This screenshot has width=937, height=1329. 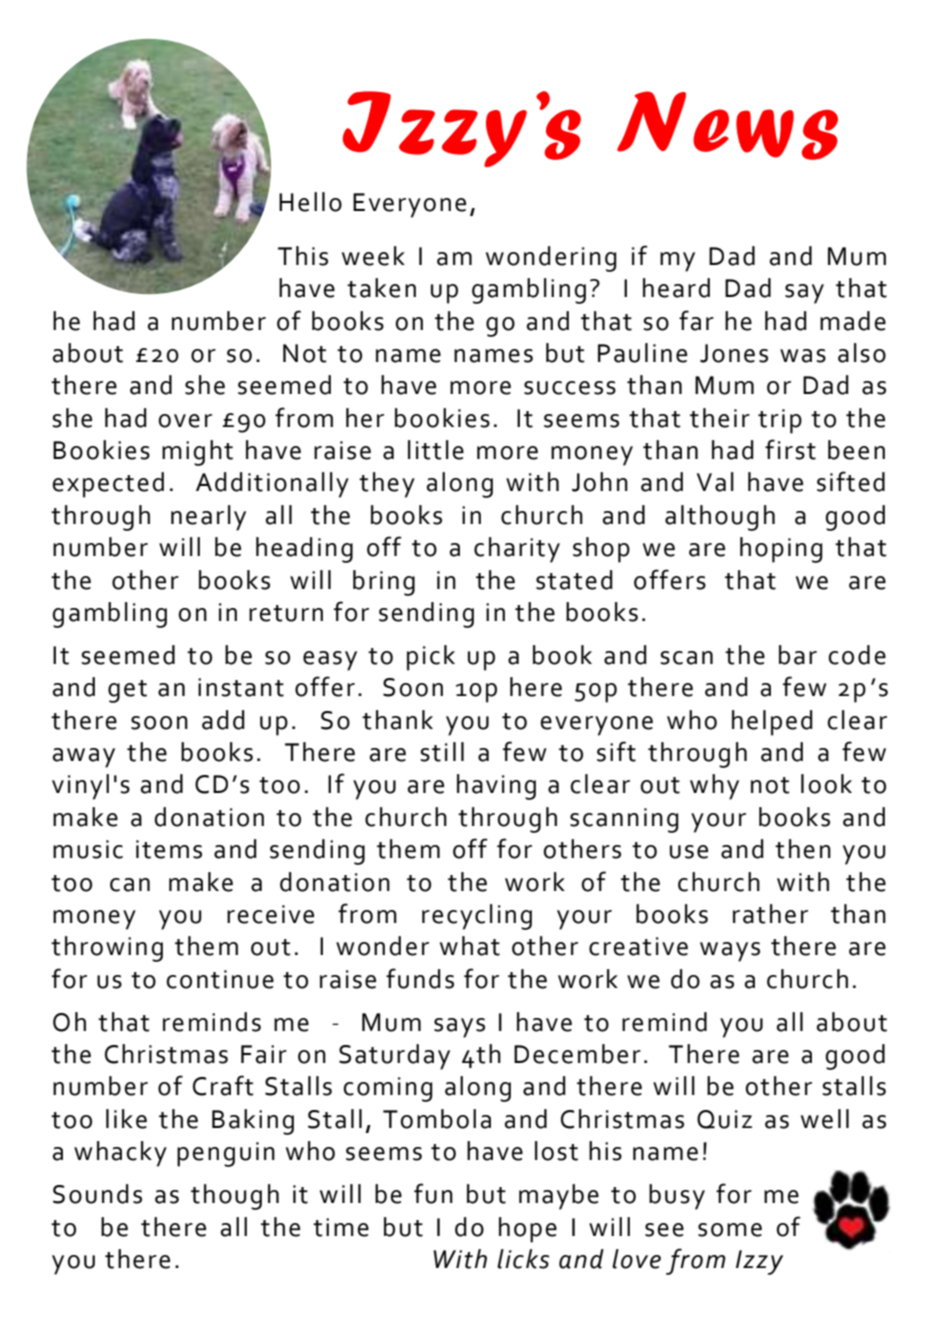 I want to click on ways, so click(x=730, y=952).
